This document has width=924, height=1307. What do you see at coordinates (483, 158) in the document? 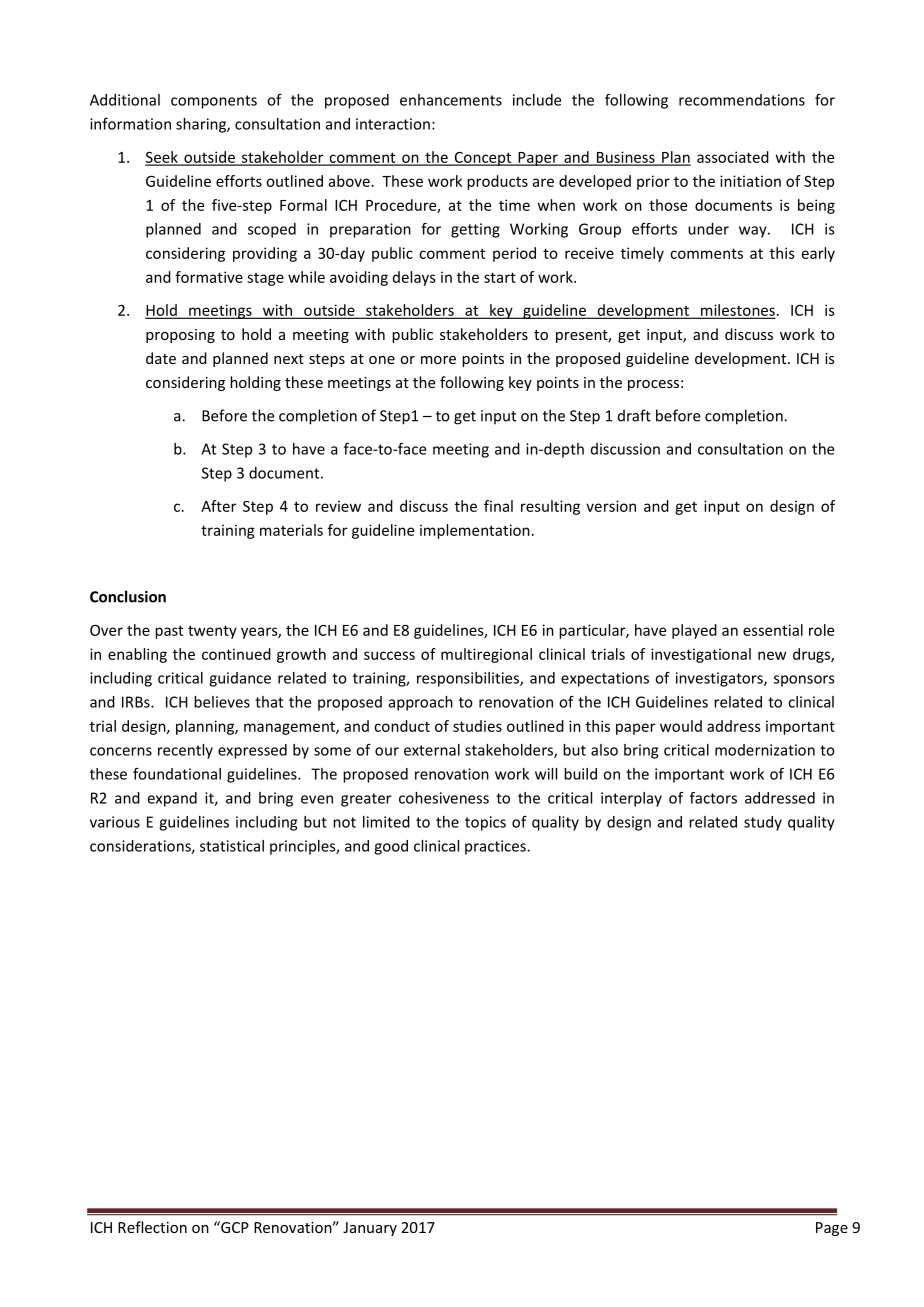
I see `Concept` at bounding box center [483, 158].
